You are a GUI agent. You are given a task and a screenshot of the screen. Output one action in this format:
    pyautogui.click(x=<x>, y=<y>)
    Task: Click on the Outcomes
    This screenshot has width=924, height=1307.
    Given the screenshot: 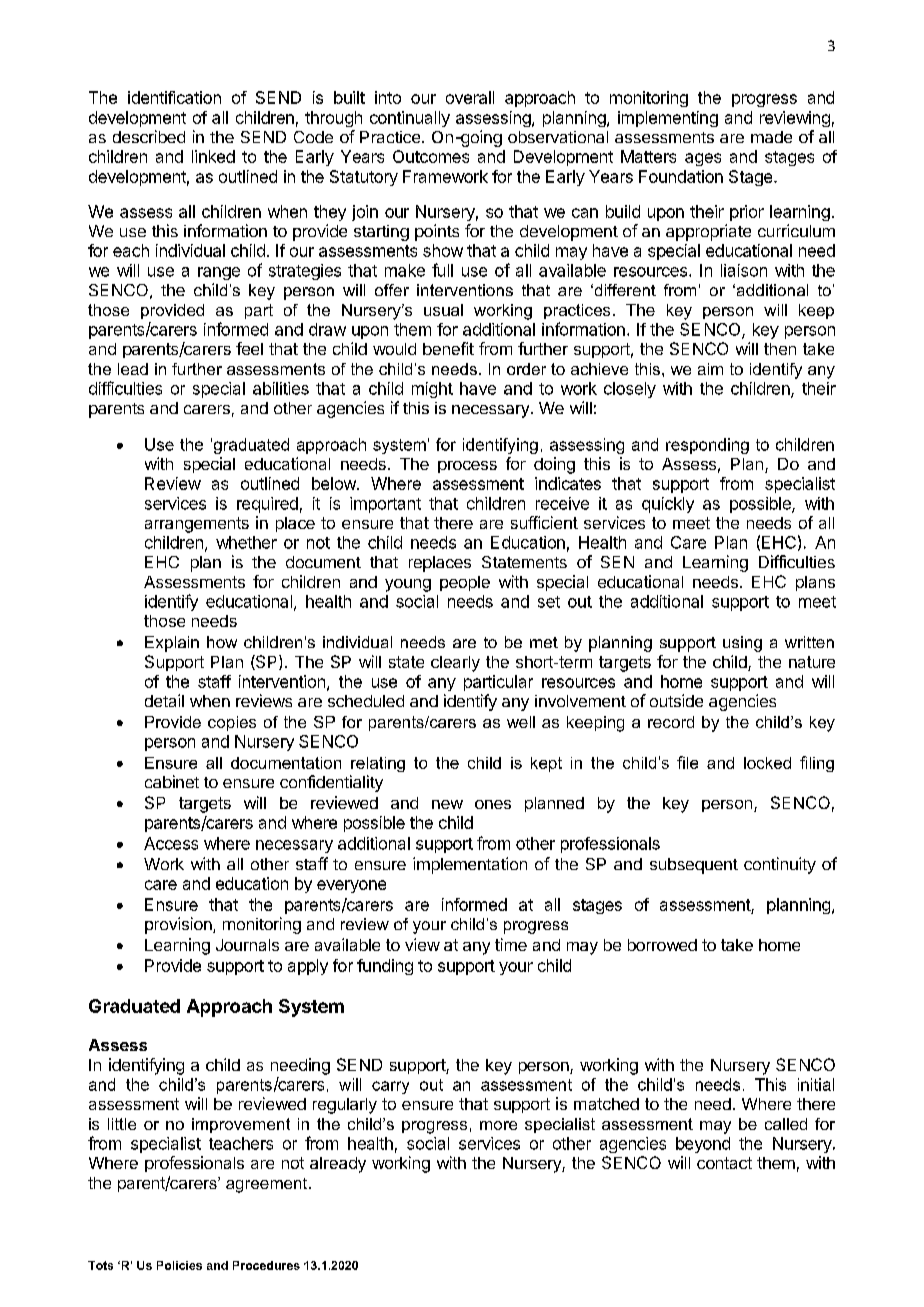 What is the action you would take?
    pyautogui.click(x=431, y=156)
